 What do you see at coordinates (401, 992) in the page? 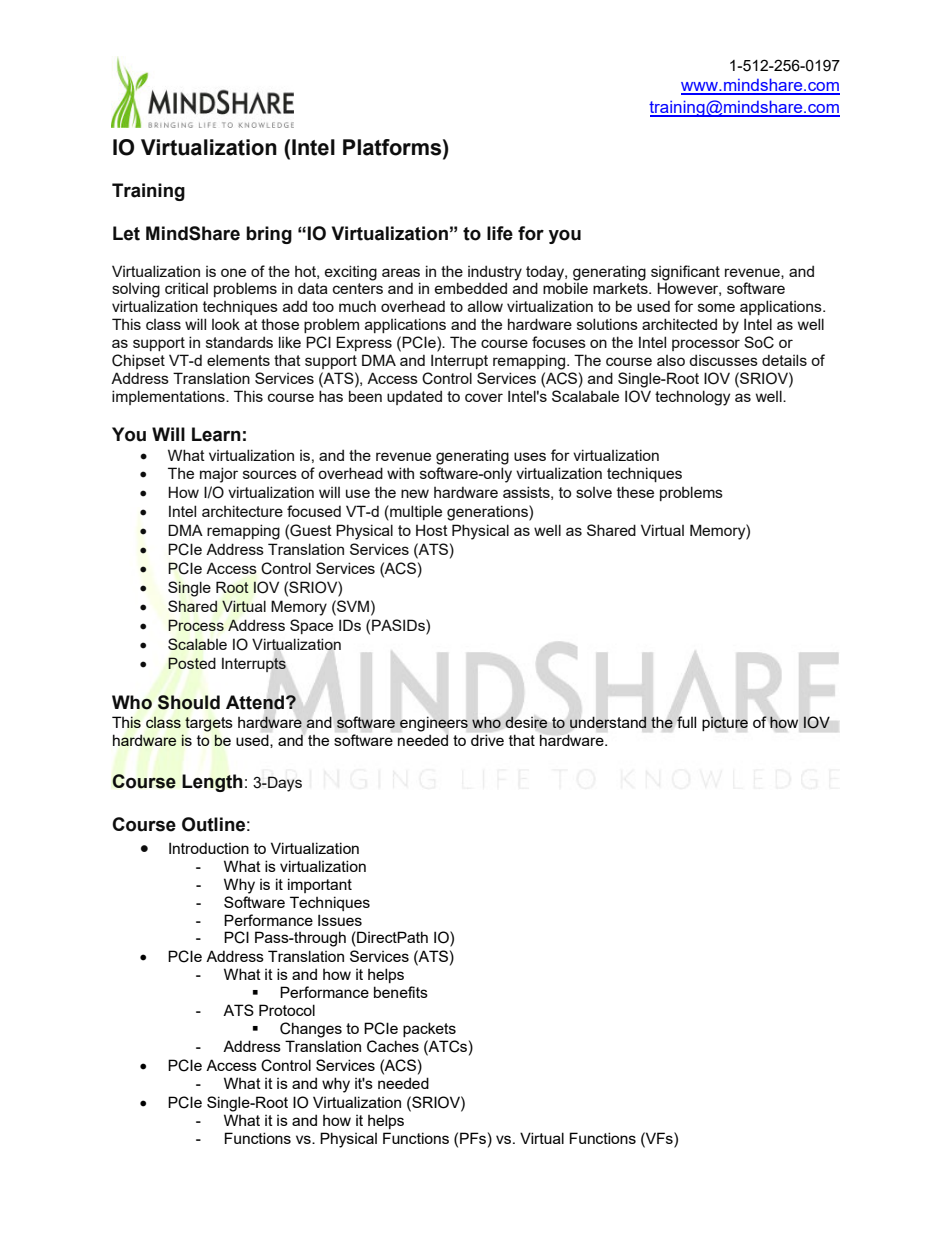
I see `benefits` at bounding box center [401, 992].
